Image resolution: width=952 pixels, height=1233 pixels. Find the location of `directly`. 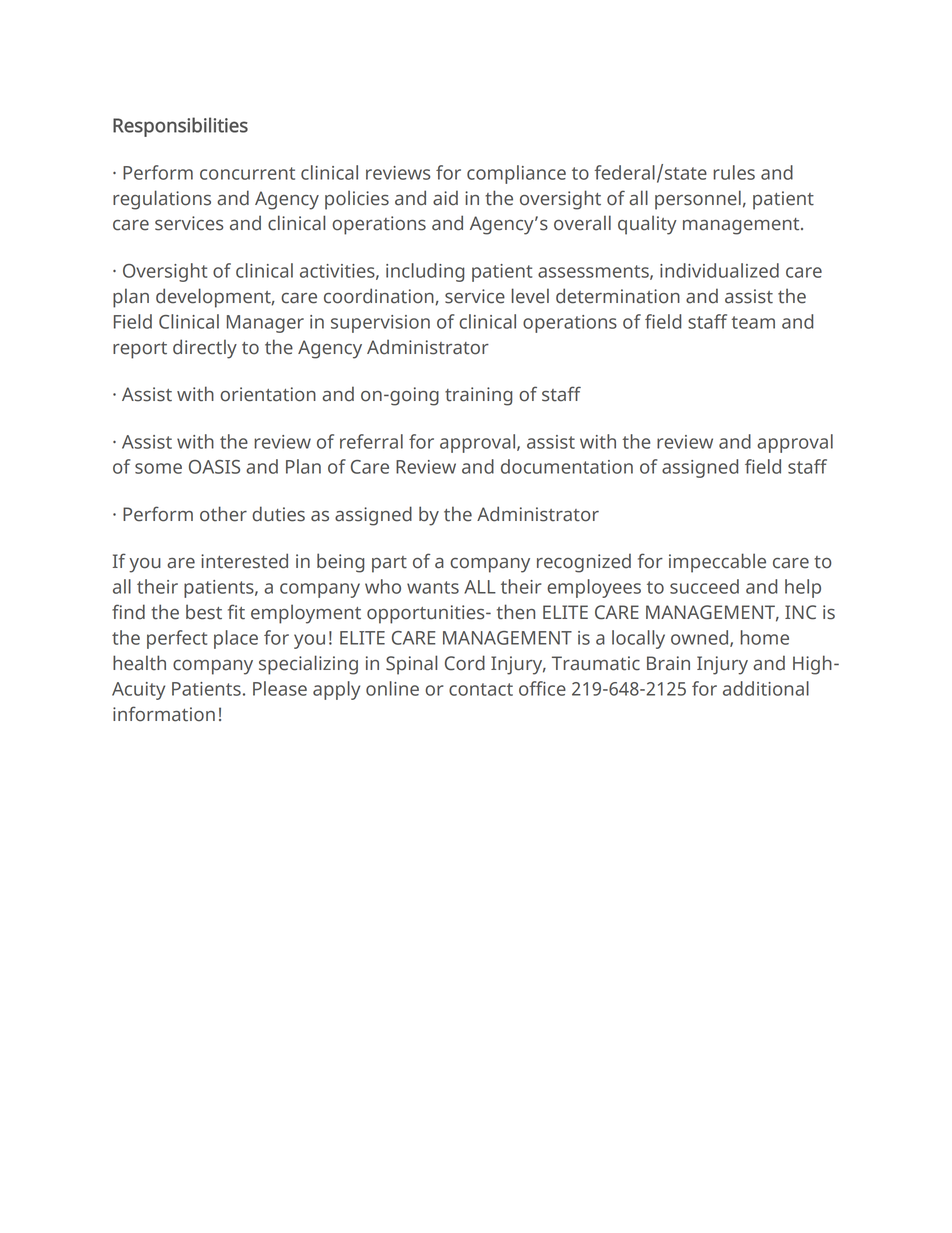

directly is located at coordinates (205, 349).
